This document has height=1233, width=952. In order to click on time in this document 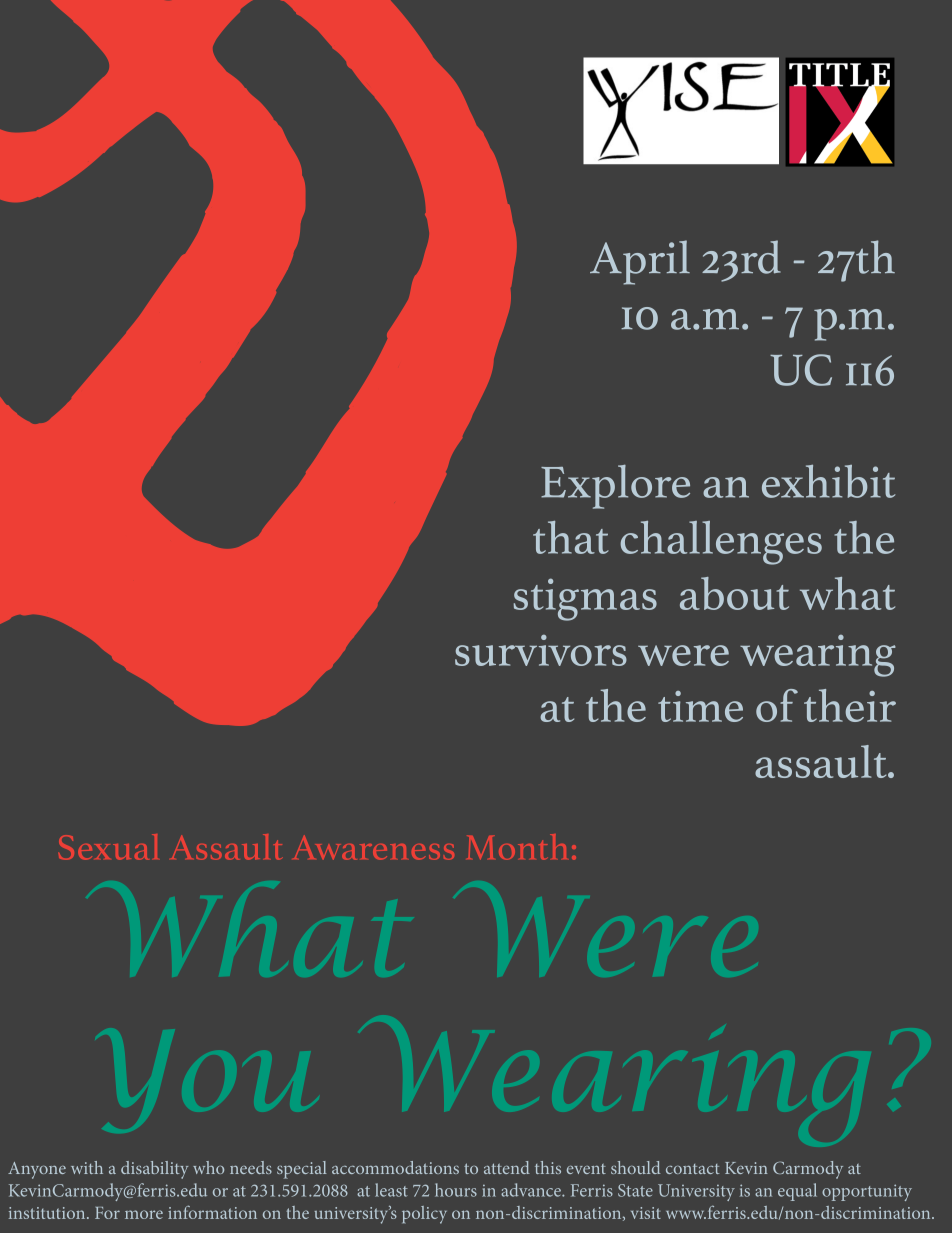, I will do `click(700, 706)`.
